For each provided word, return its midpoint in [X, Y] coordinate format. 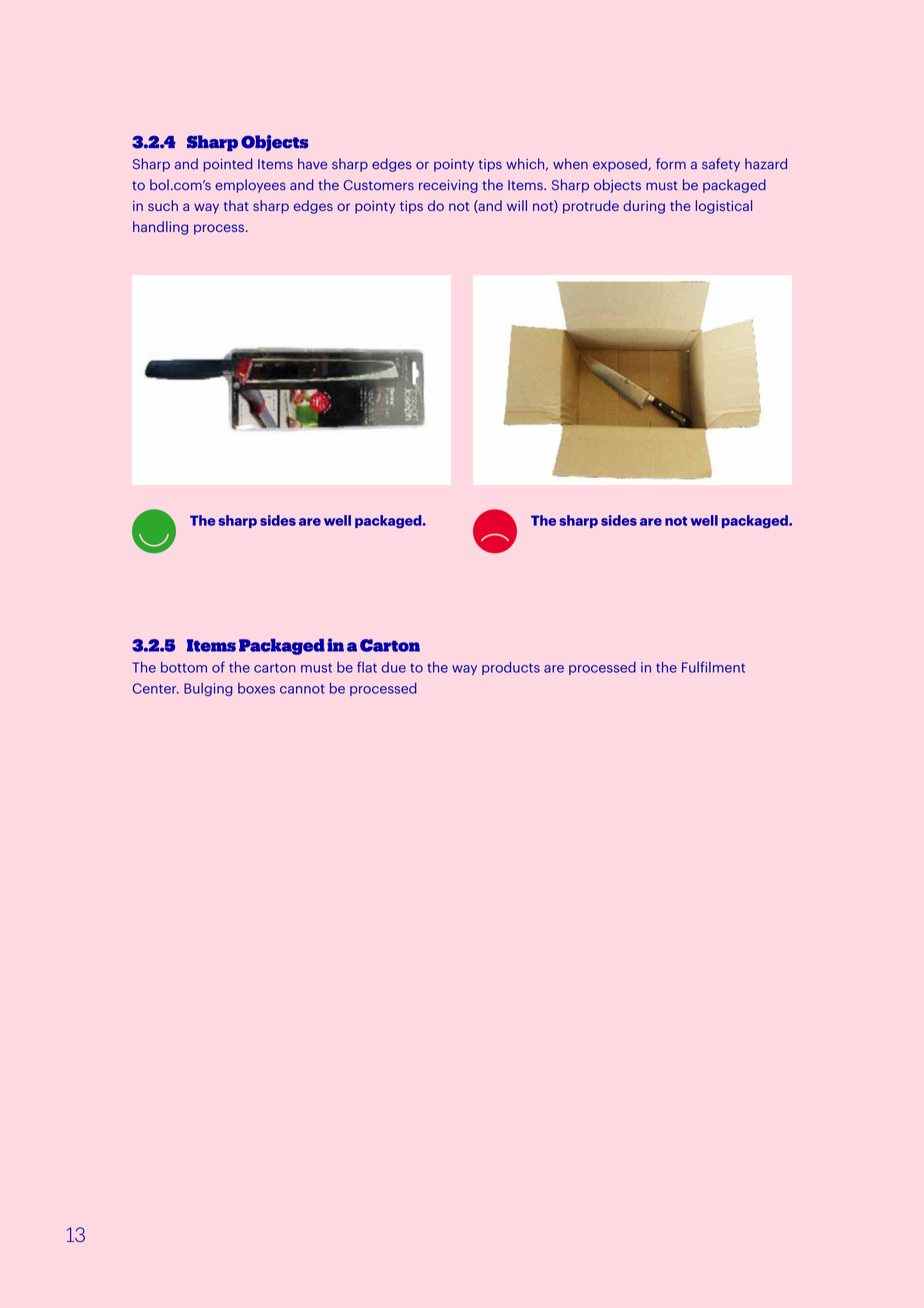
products [511, 668]
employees [250, 186]
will [517, 205]
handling [160, 228]
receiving [448, 186]
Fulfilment [713, 667]
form [671, 164]
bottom [184, 667]
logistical [724, 207]
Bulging [208, 689]
